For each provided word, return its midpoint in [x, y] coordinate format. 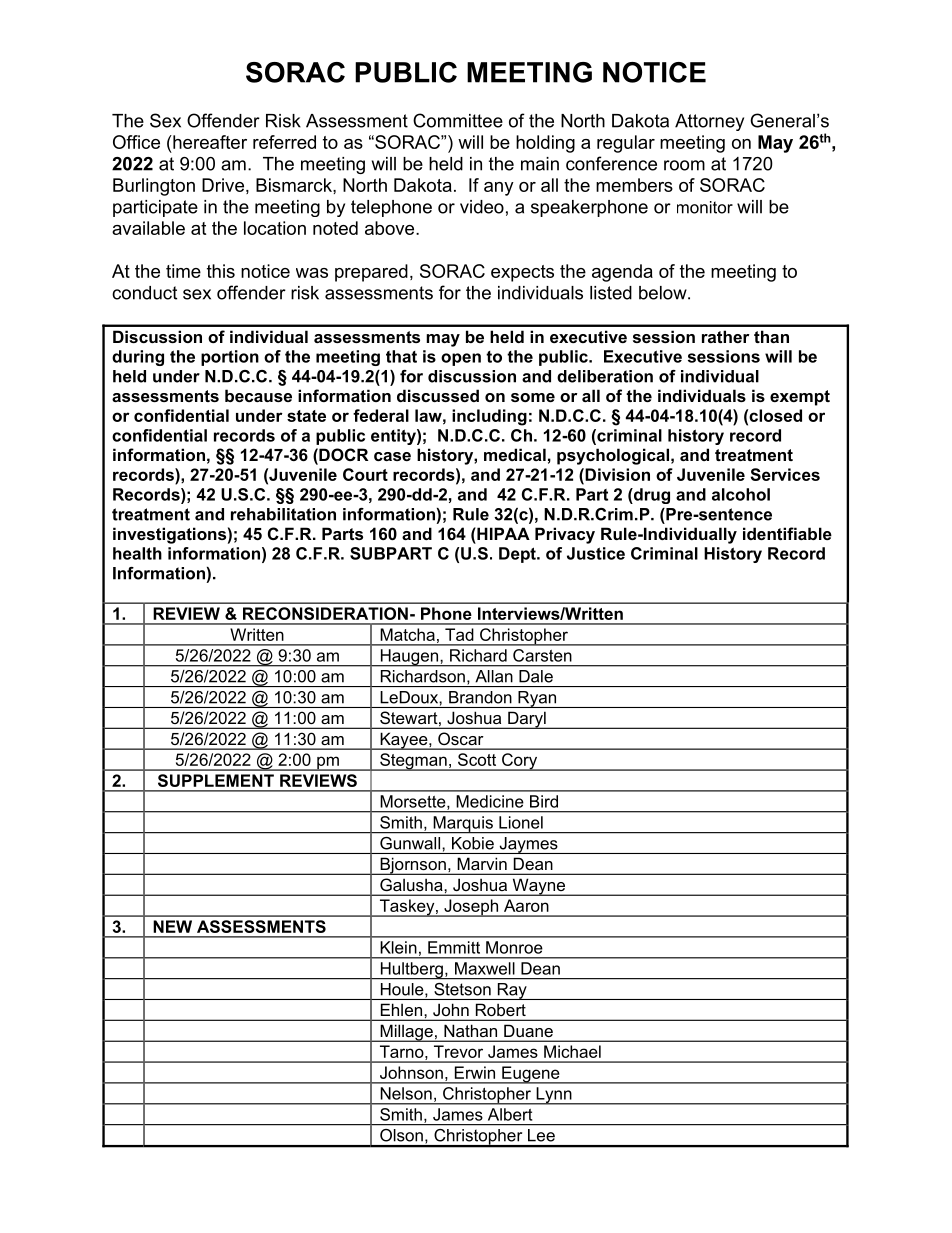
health [137, 553]
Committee [458, 120]
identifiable [787, 533]
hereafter [209, 142]
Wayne [539, 887]
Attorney [709, 122]
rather [725, 336]
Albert [510, 1114]
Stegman [413, 762]
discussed [438, 395]
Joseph [471, 908]
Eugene [531, 1075]
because [258, 395]
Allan [494, 676]
